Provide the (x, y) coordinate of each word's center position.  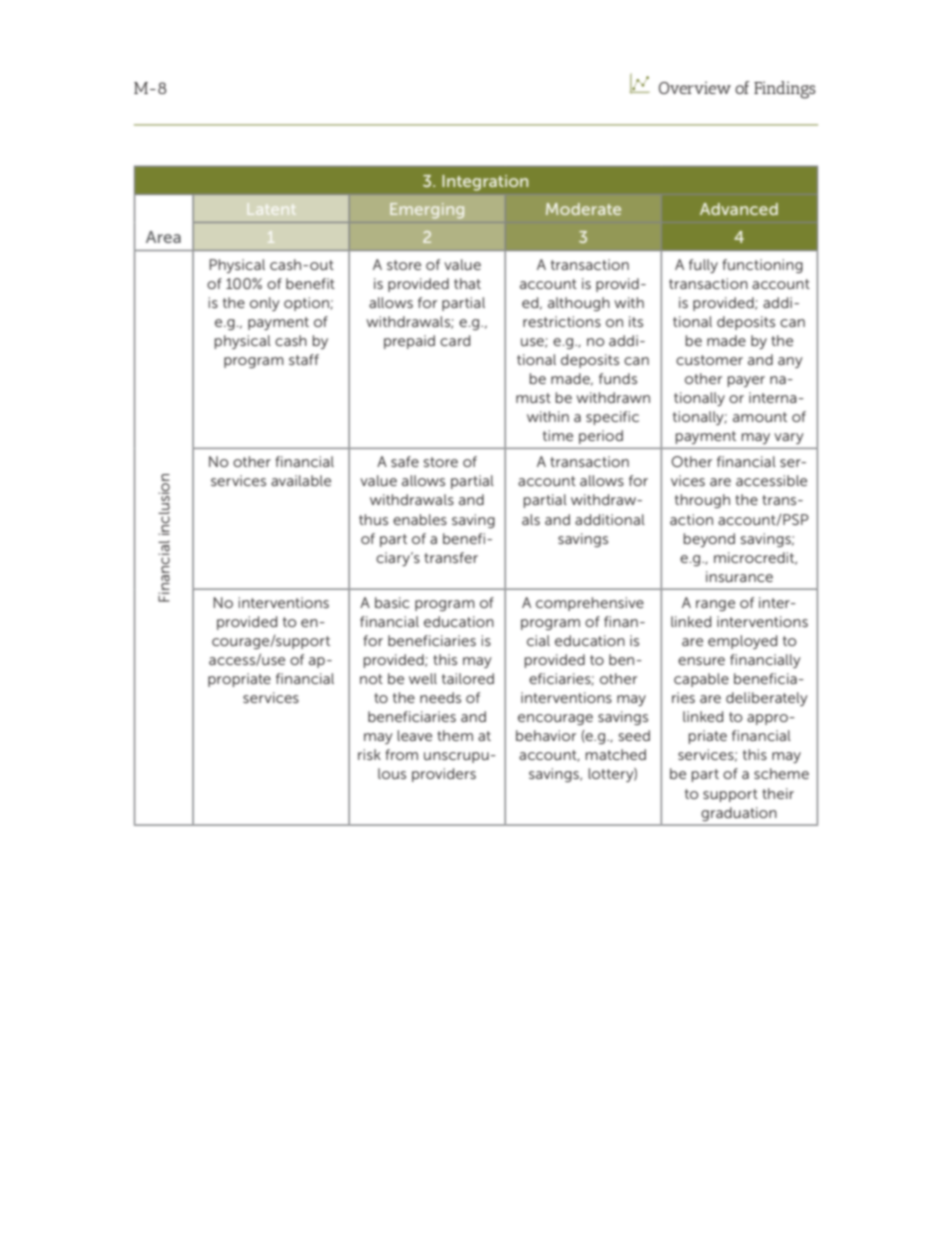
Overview (695, 87)
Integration (485, 183)
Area (163, 237)
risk (369, 754)
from (401, 754)
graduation (739, 814)
